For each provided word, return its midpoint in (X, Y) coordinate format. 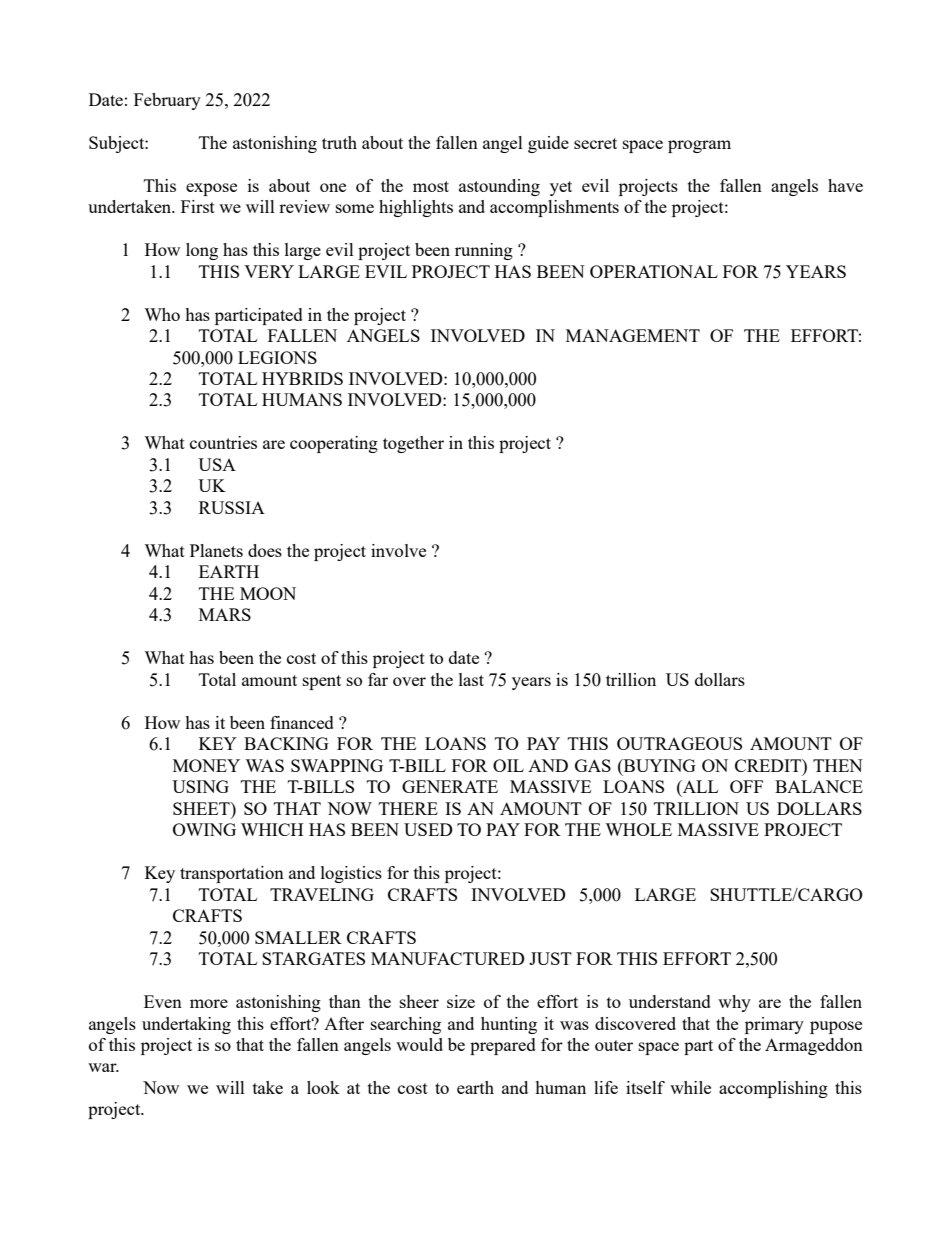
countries (223, 442)
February (167, 101)
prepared (503, 1046)
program (699, 146)
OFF (746, 786)
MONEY (206, 765)
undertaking (186, 1025)
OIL (508, 765)
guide (548, 144)
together (413, 444)
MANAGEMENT (633, 335)
